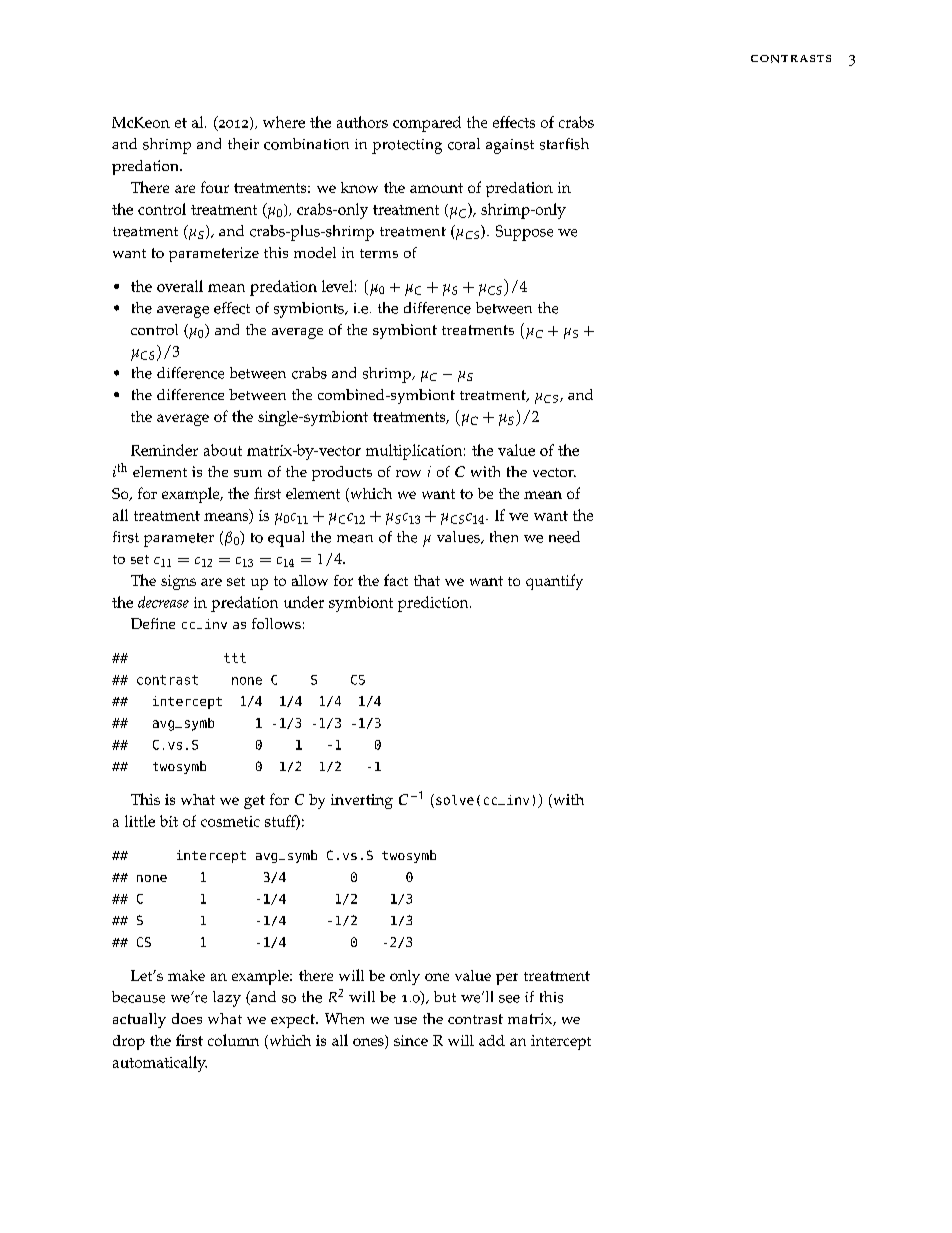  What do you see at coordinates (310, 580) in the document?
I see `allow` at bounding box center [310, 580].
